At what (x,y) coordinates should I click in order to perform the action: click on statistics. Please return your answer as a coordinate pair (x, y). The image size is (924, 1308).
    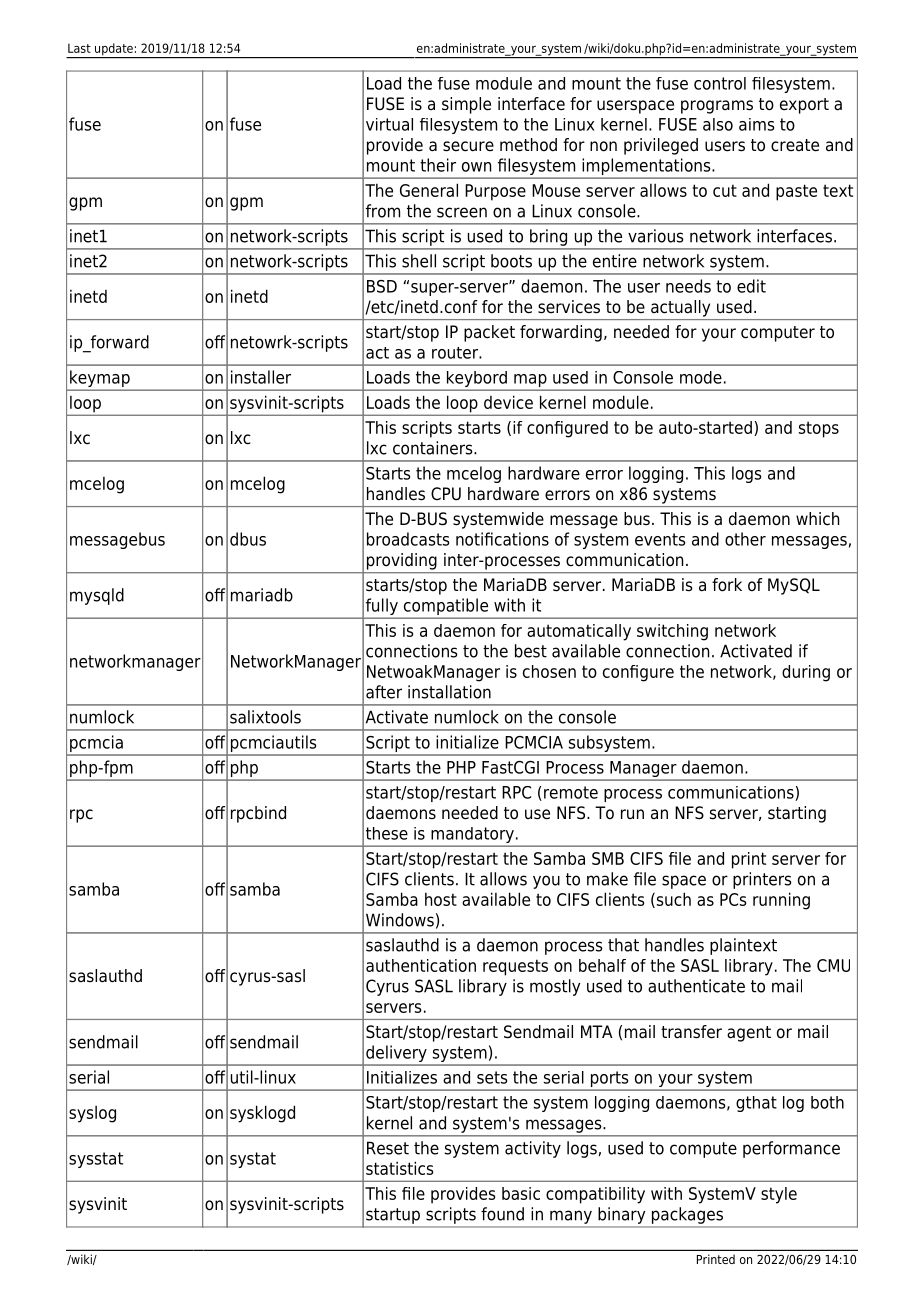
    Looking at the image, I should click on (399, 1168).
